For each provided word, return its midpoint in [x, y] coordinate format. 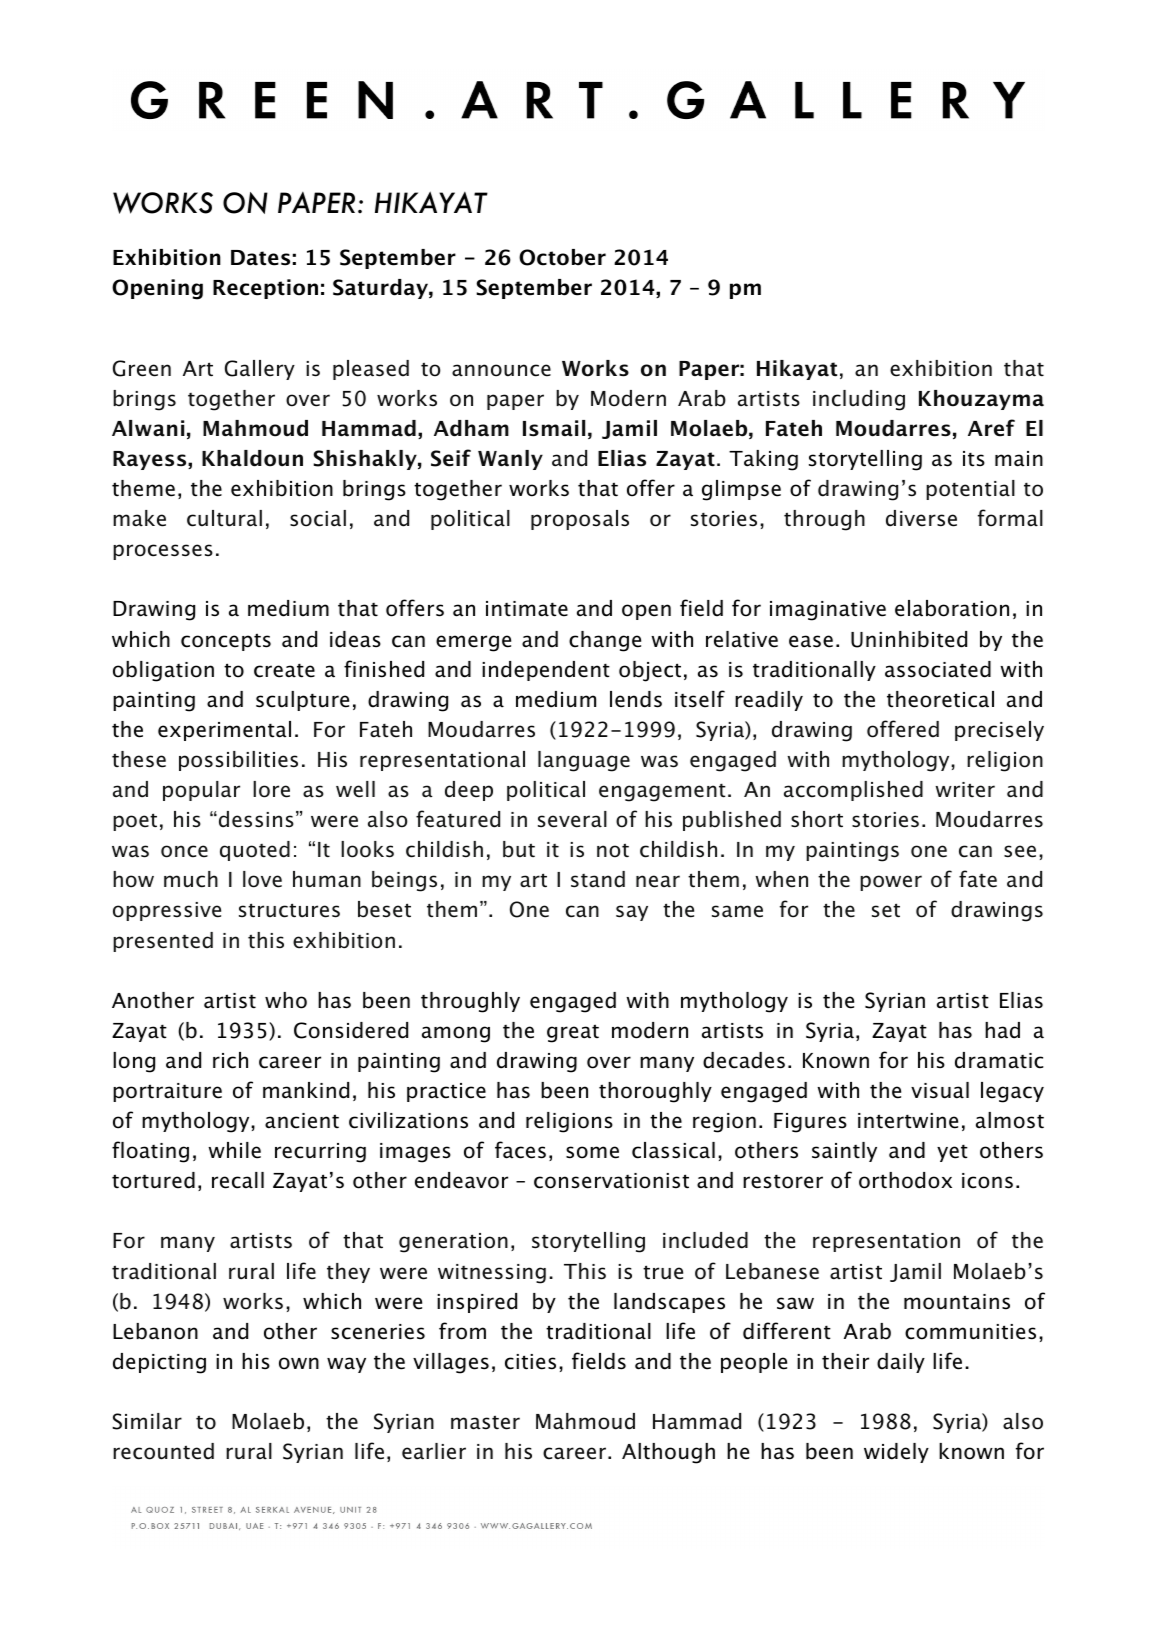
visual [940, 1090]
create [284, 670]
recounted [163, 1451]
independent [546, 671]
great [573, 1033]
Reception [265, 289]
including [859, 400]
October [562, 257]
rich [230, 1060]
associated [938, 669]
